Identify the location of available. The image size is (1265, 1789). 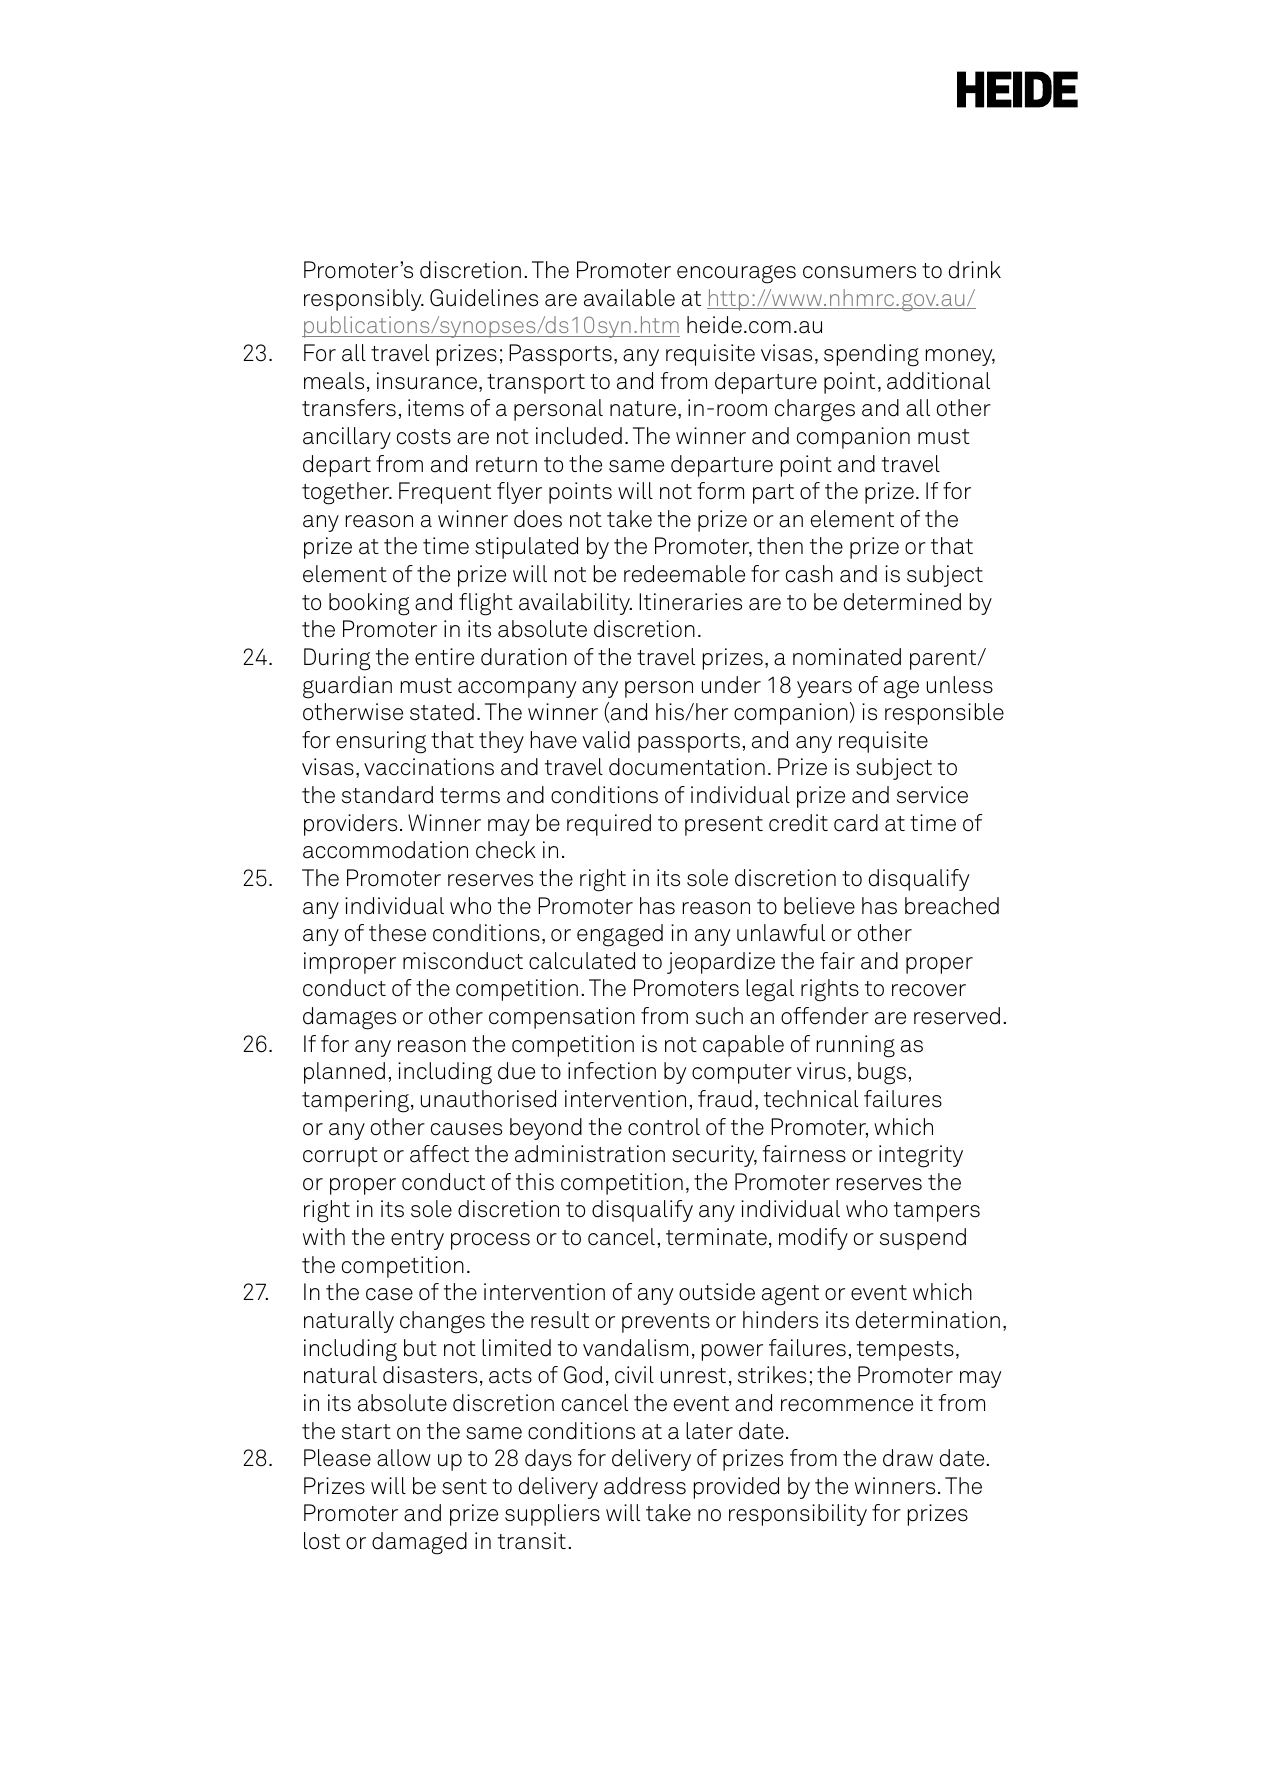
(629, 298).
